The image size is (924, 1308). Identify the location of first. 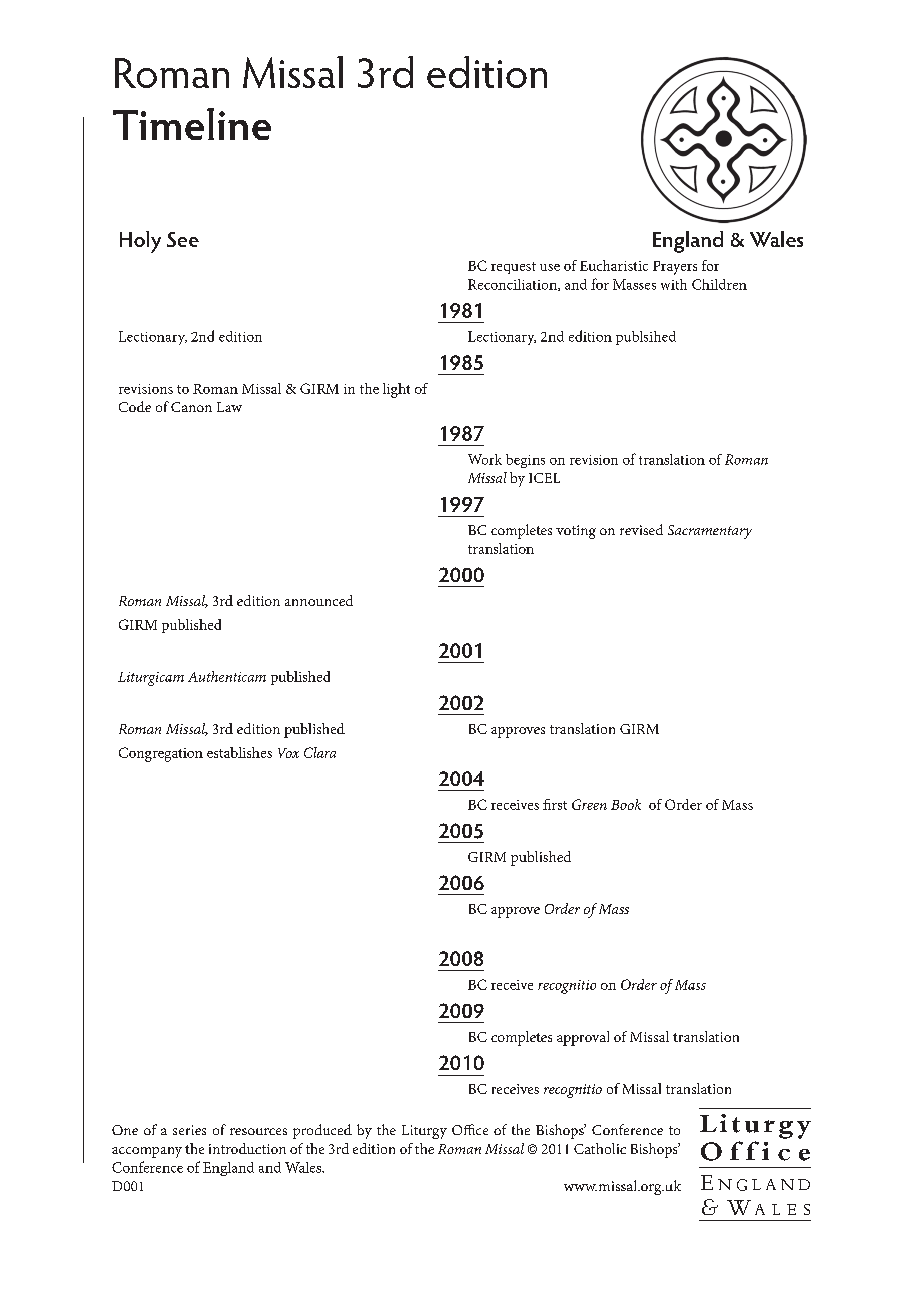
(555, 804).
